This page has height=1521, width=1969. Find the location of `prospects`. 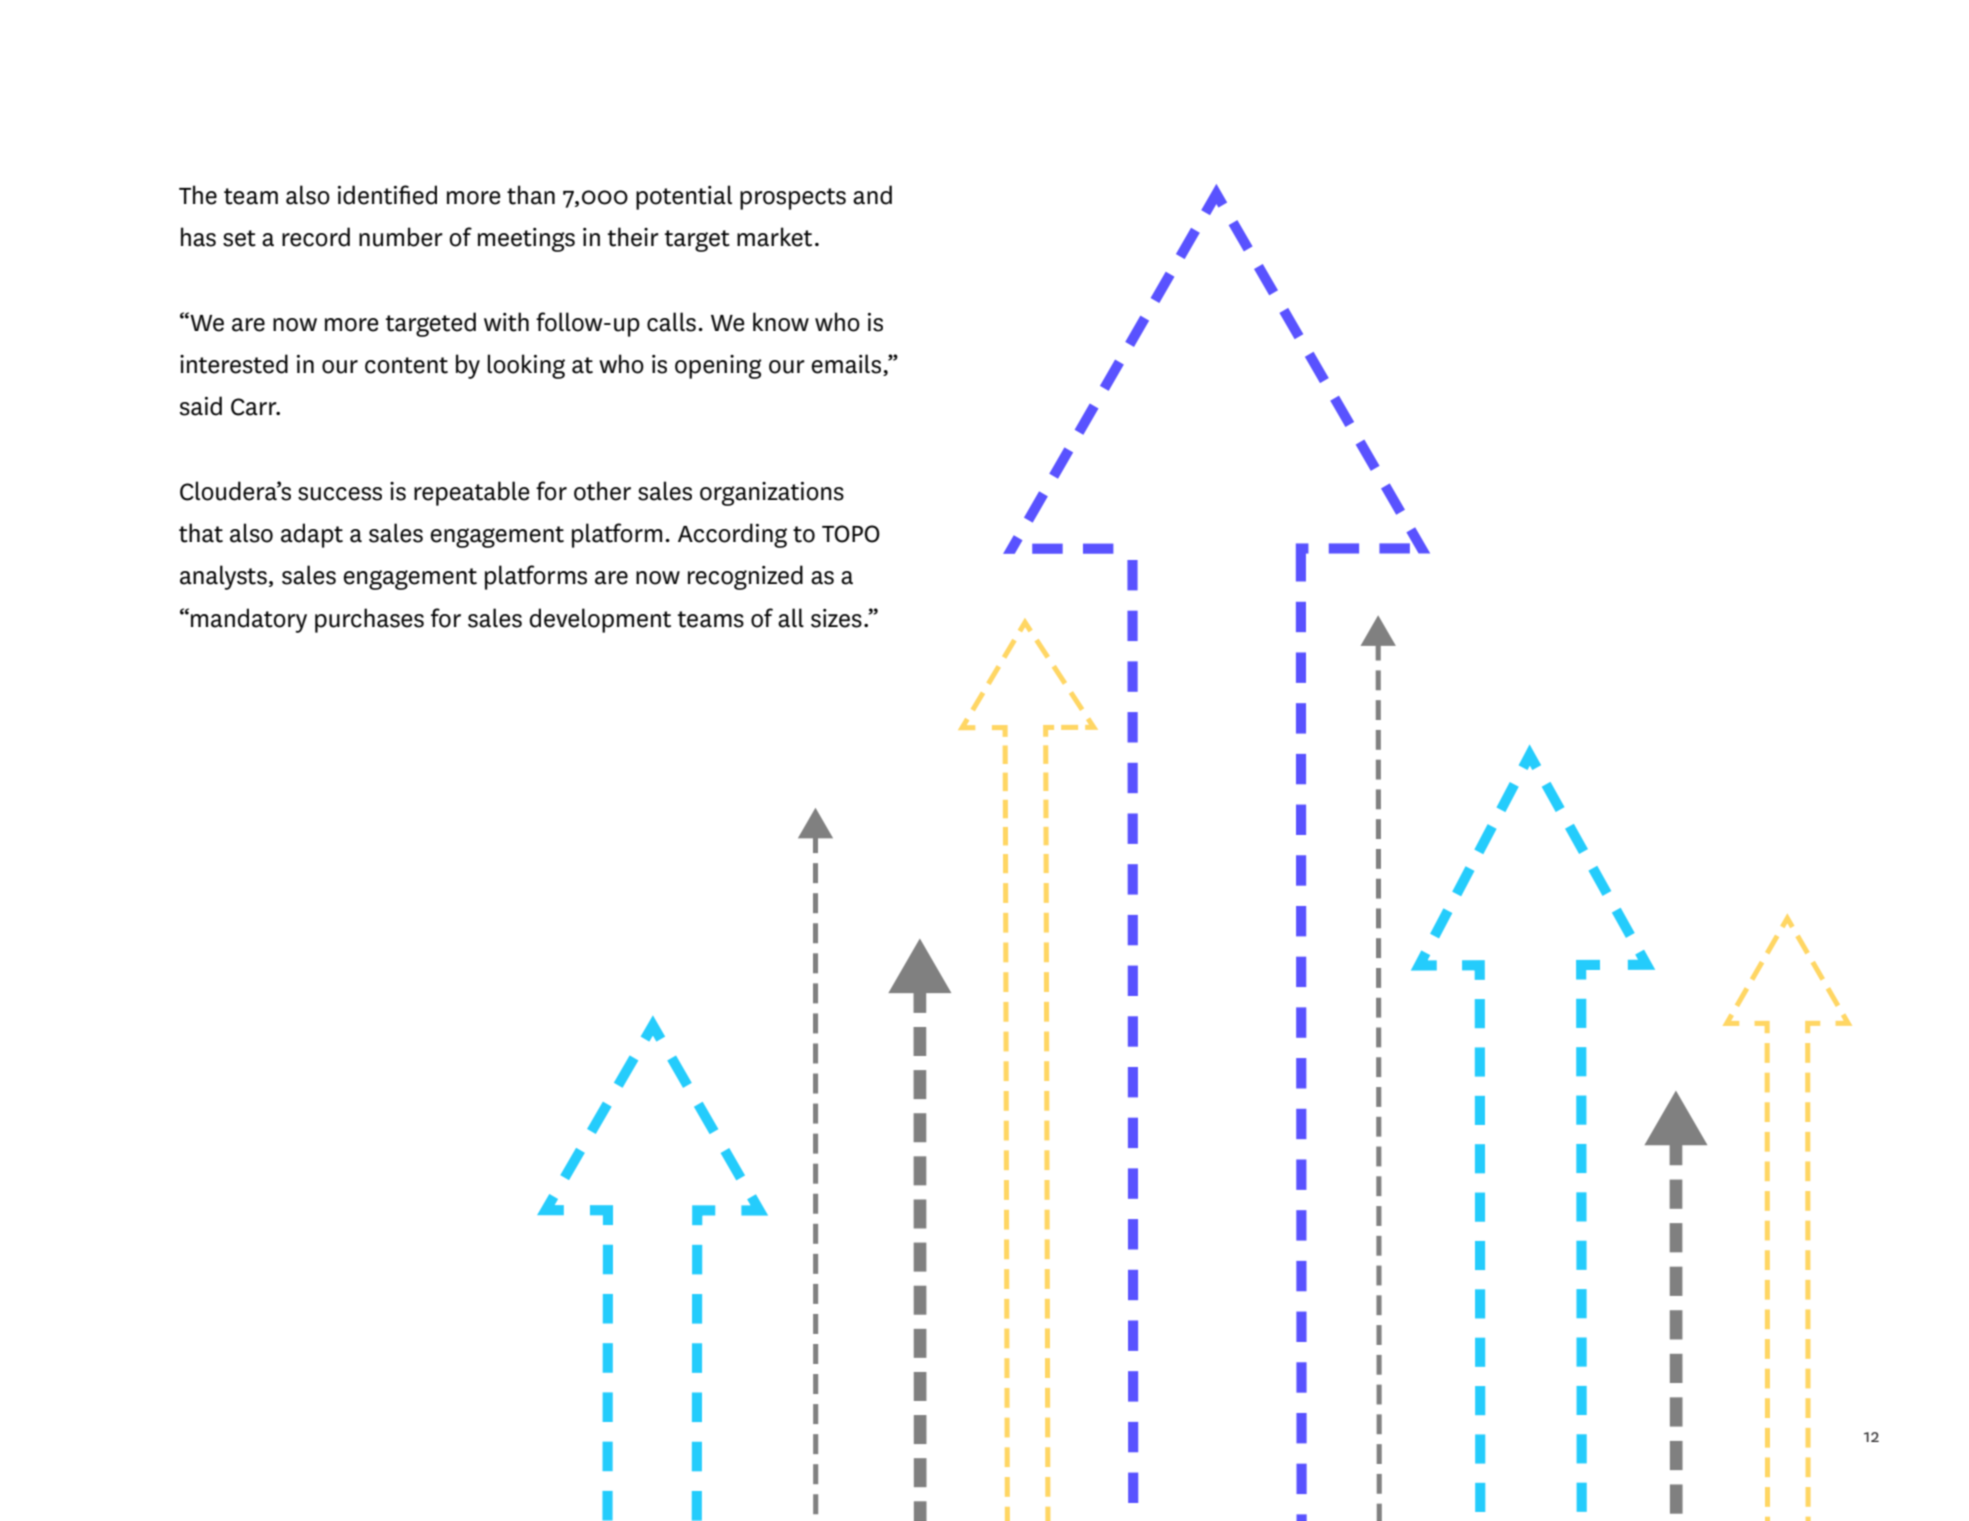

prospects is located at coordinates (793, 199).
